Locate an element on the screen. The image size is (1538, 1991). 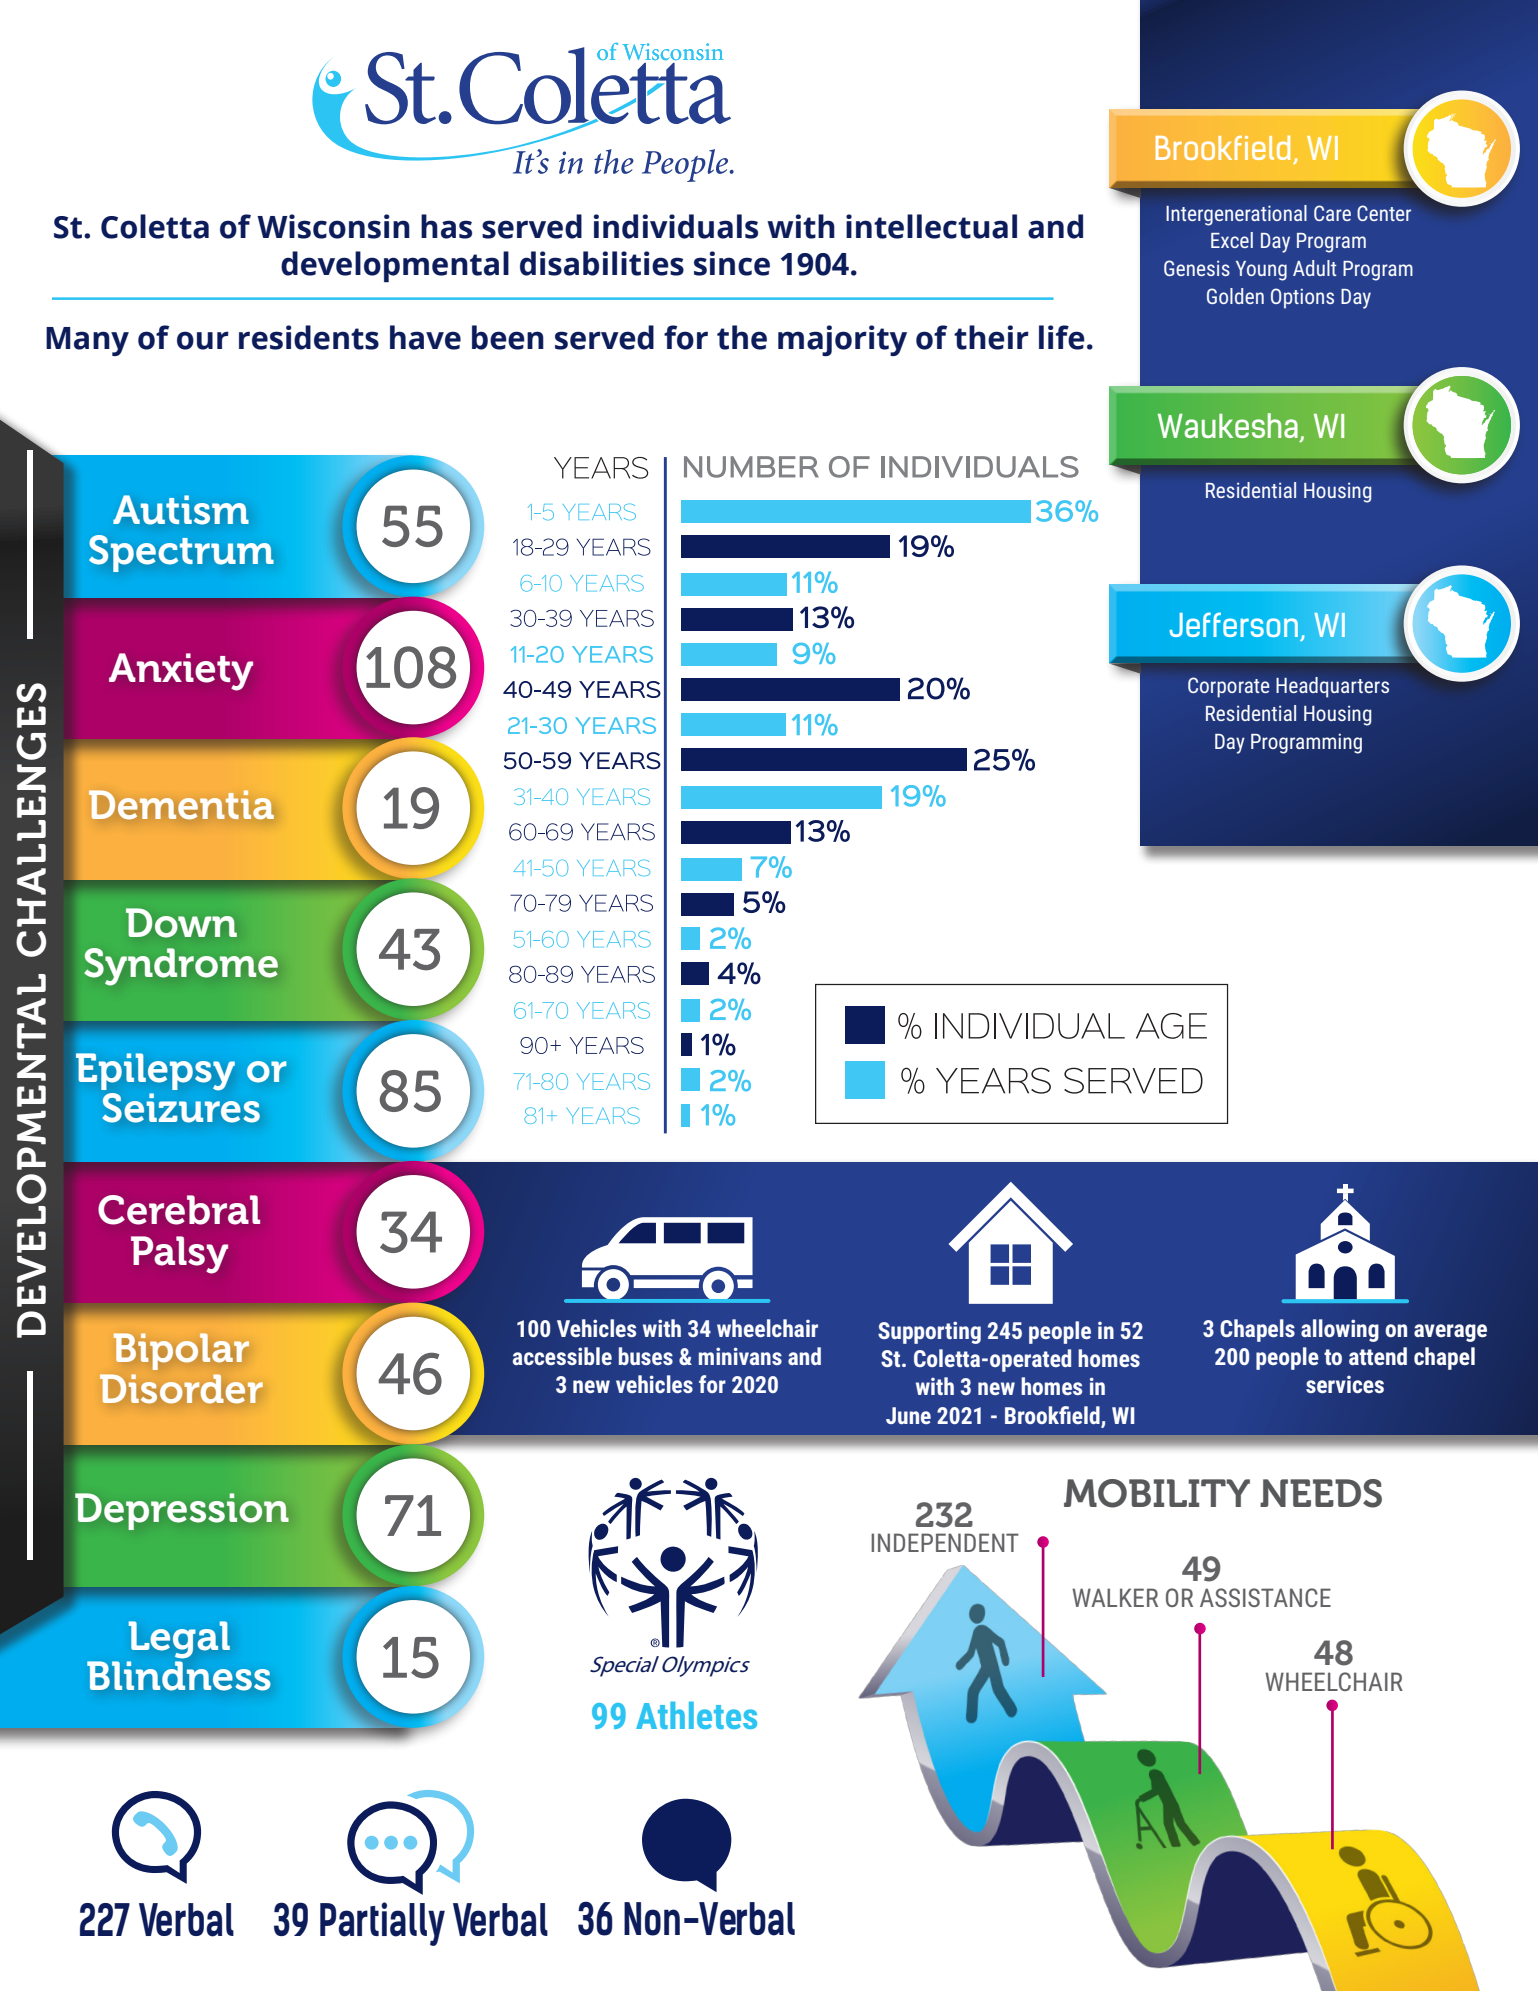
since is located at coordinates (732, 263).
